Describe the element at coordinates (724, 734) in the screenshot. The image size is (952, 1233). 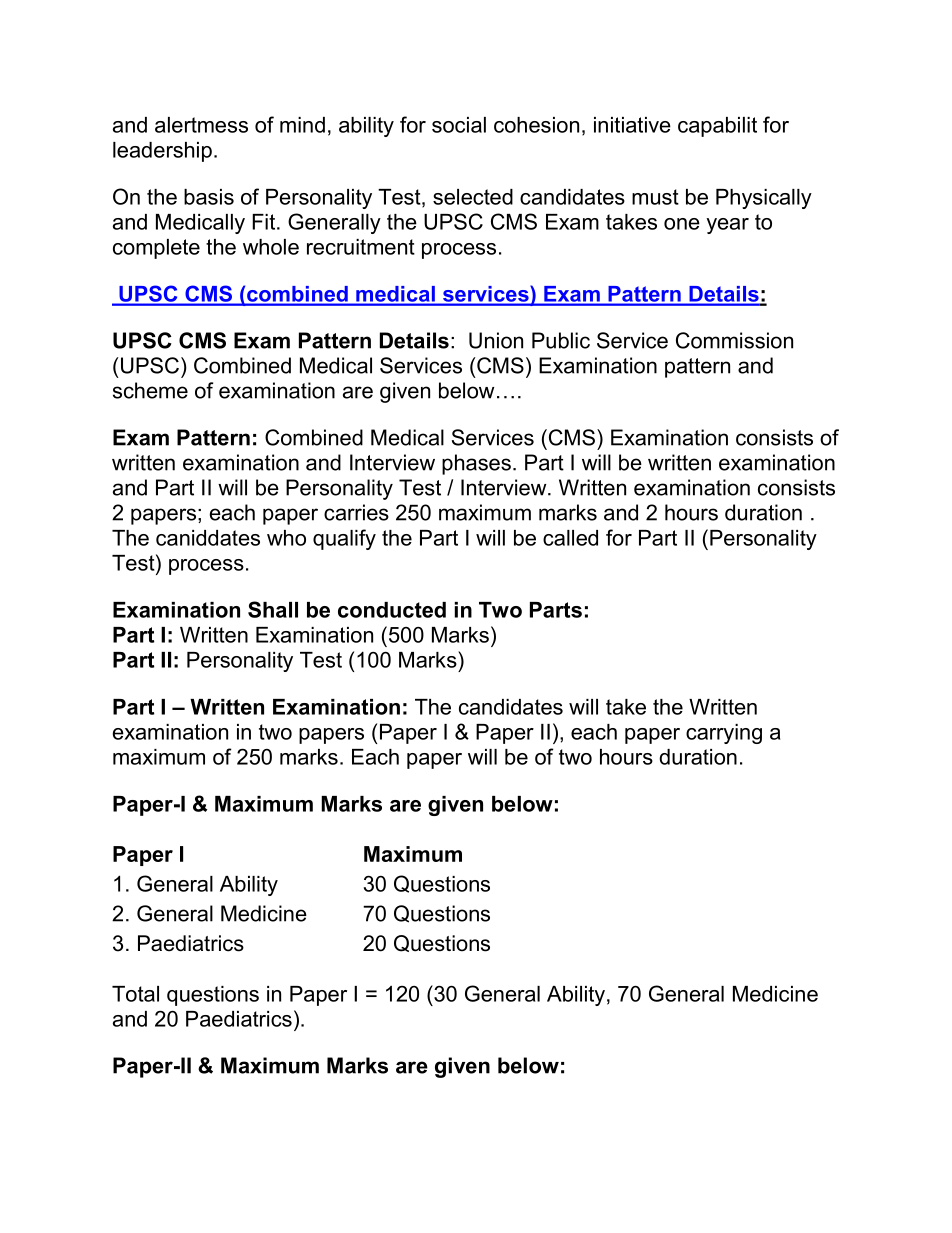
I see `carrying` at that location.
